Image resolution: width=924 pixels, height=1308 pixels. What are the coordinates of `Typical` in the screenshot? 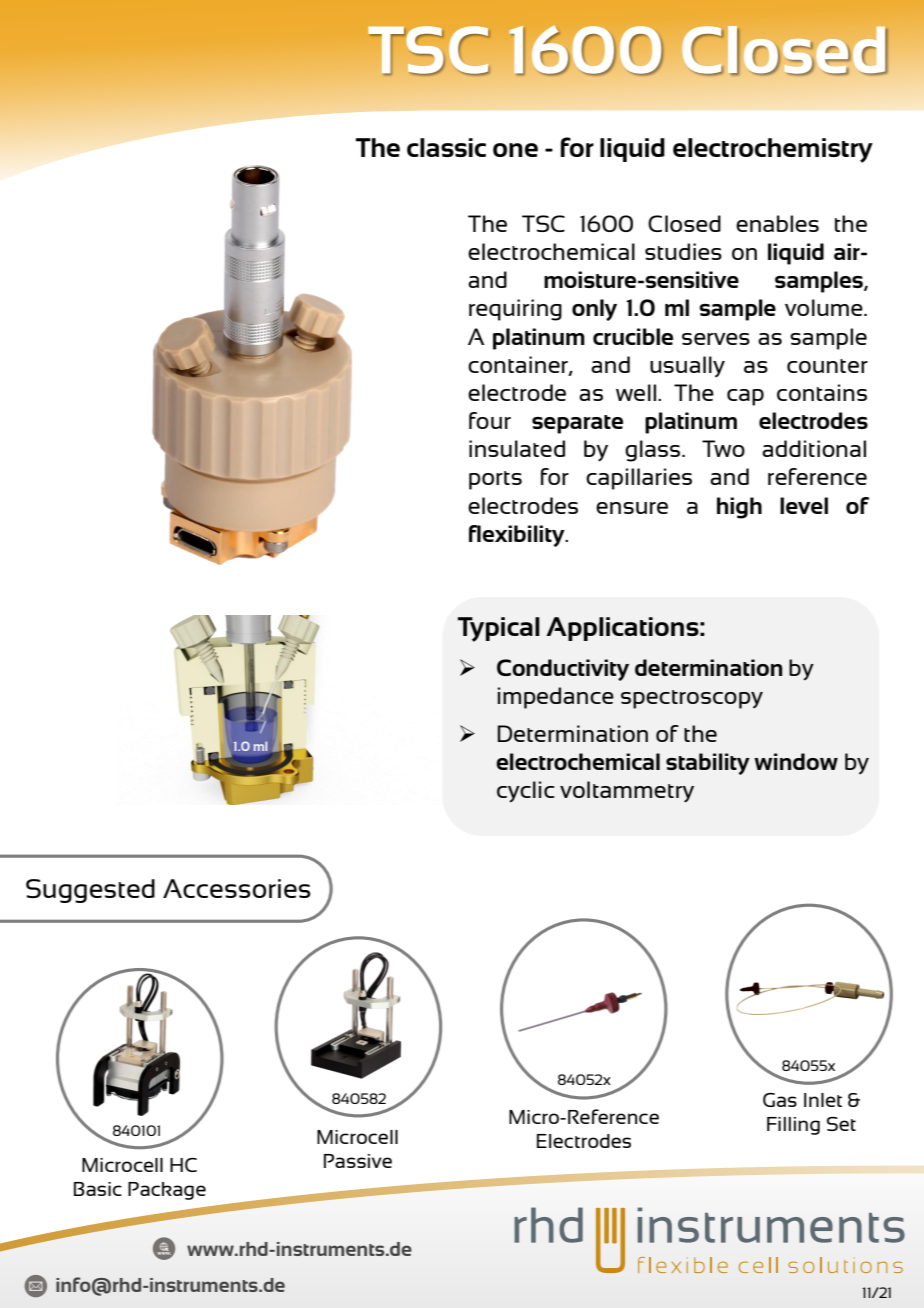 It's located at (499, 629).
